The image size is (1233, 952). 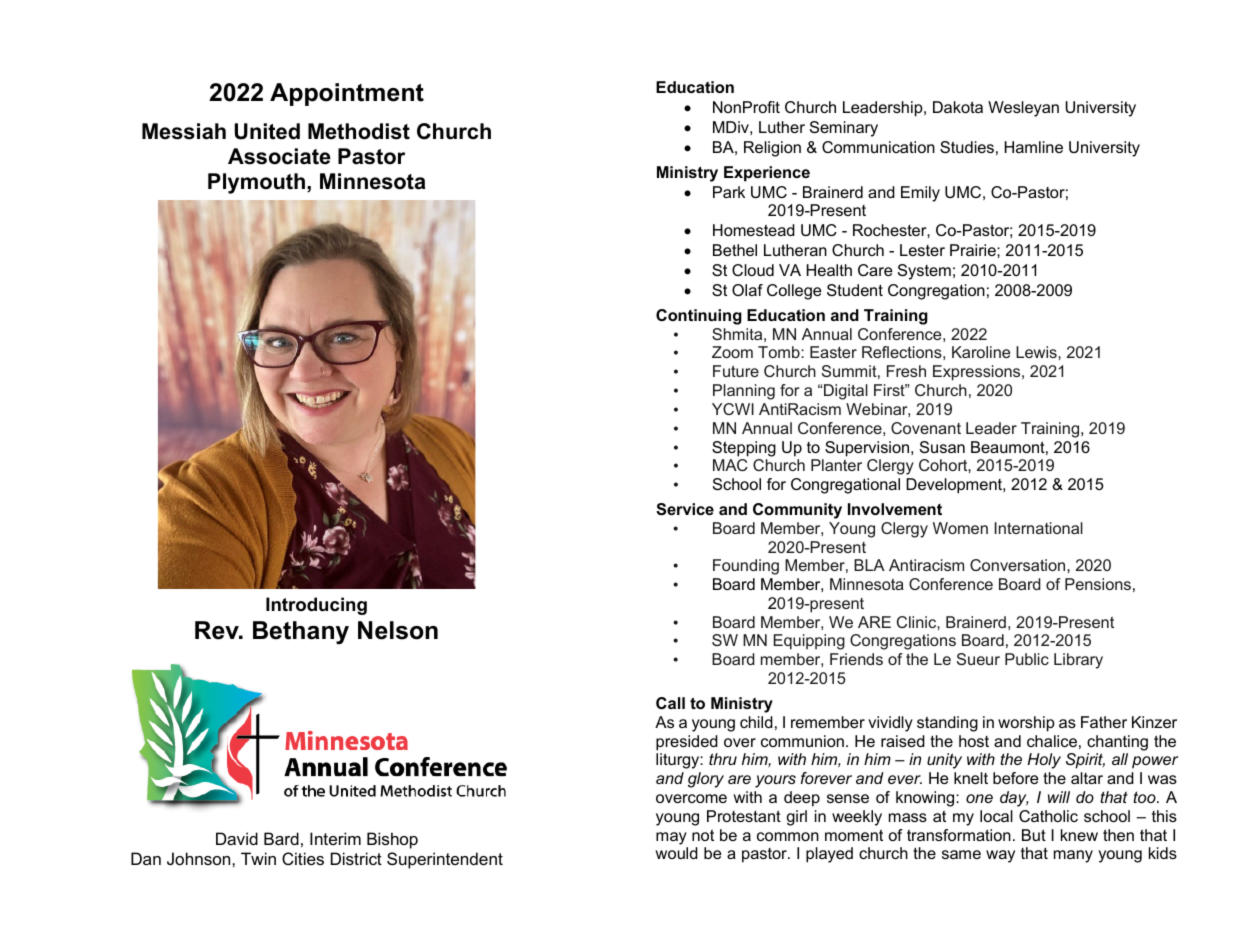 I want to click on may, so click(x=671, y=838).
